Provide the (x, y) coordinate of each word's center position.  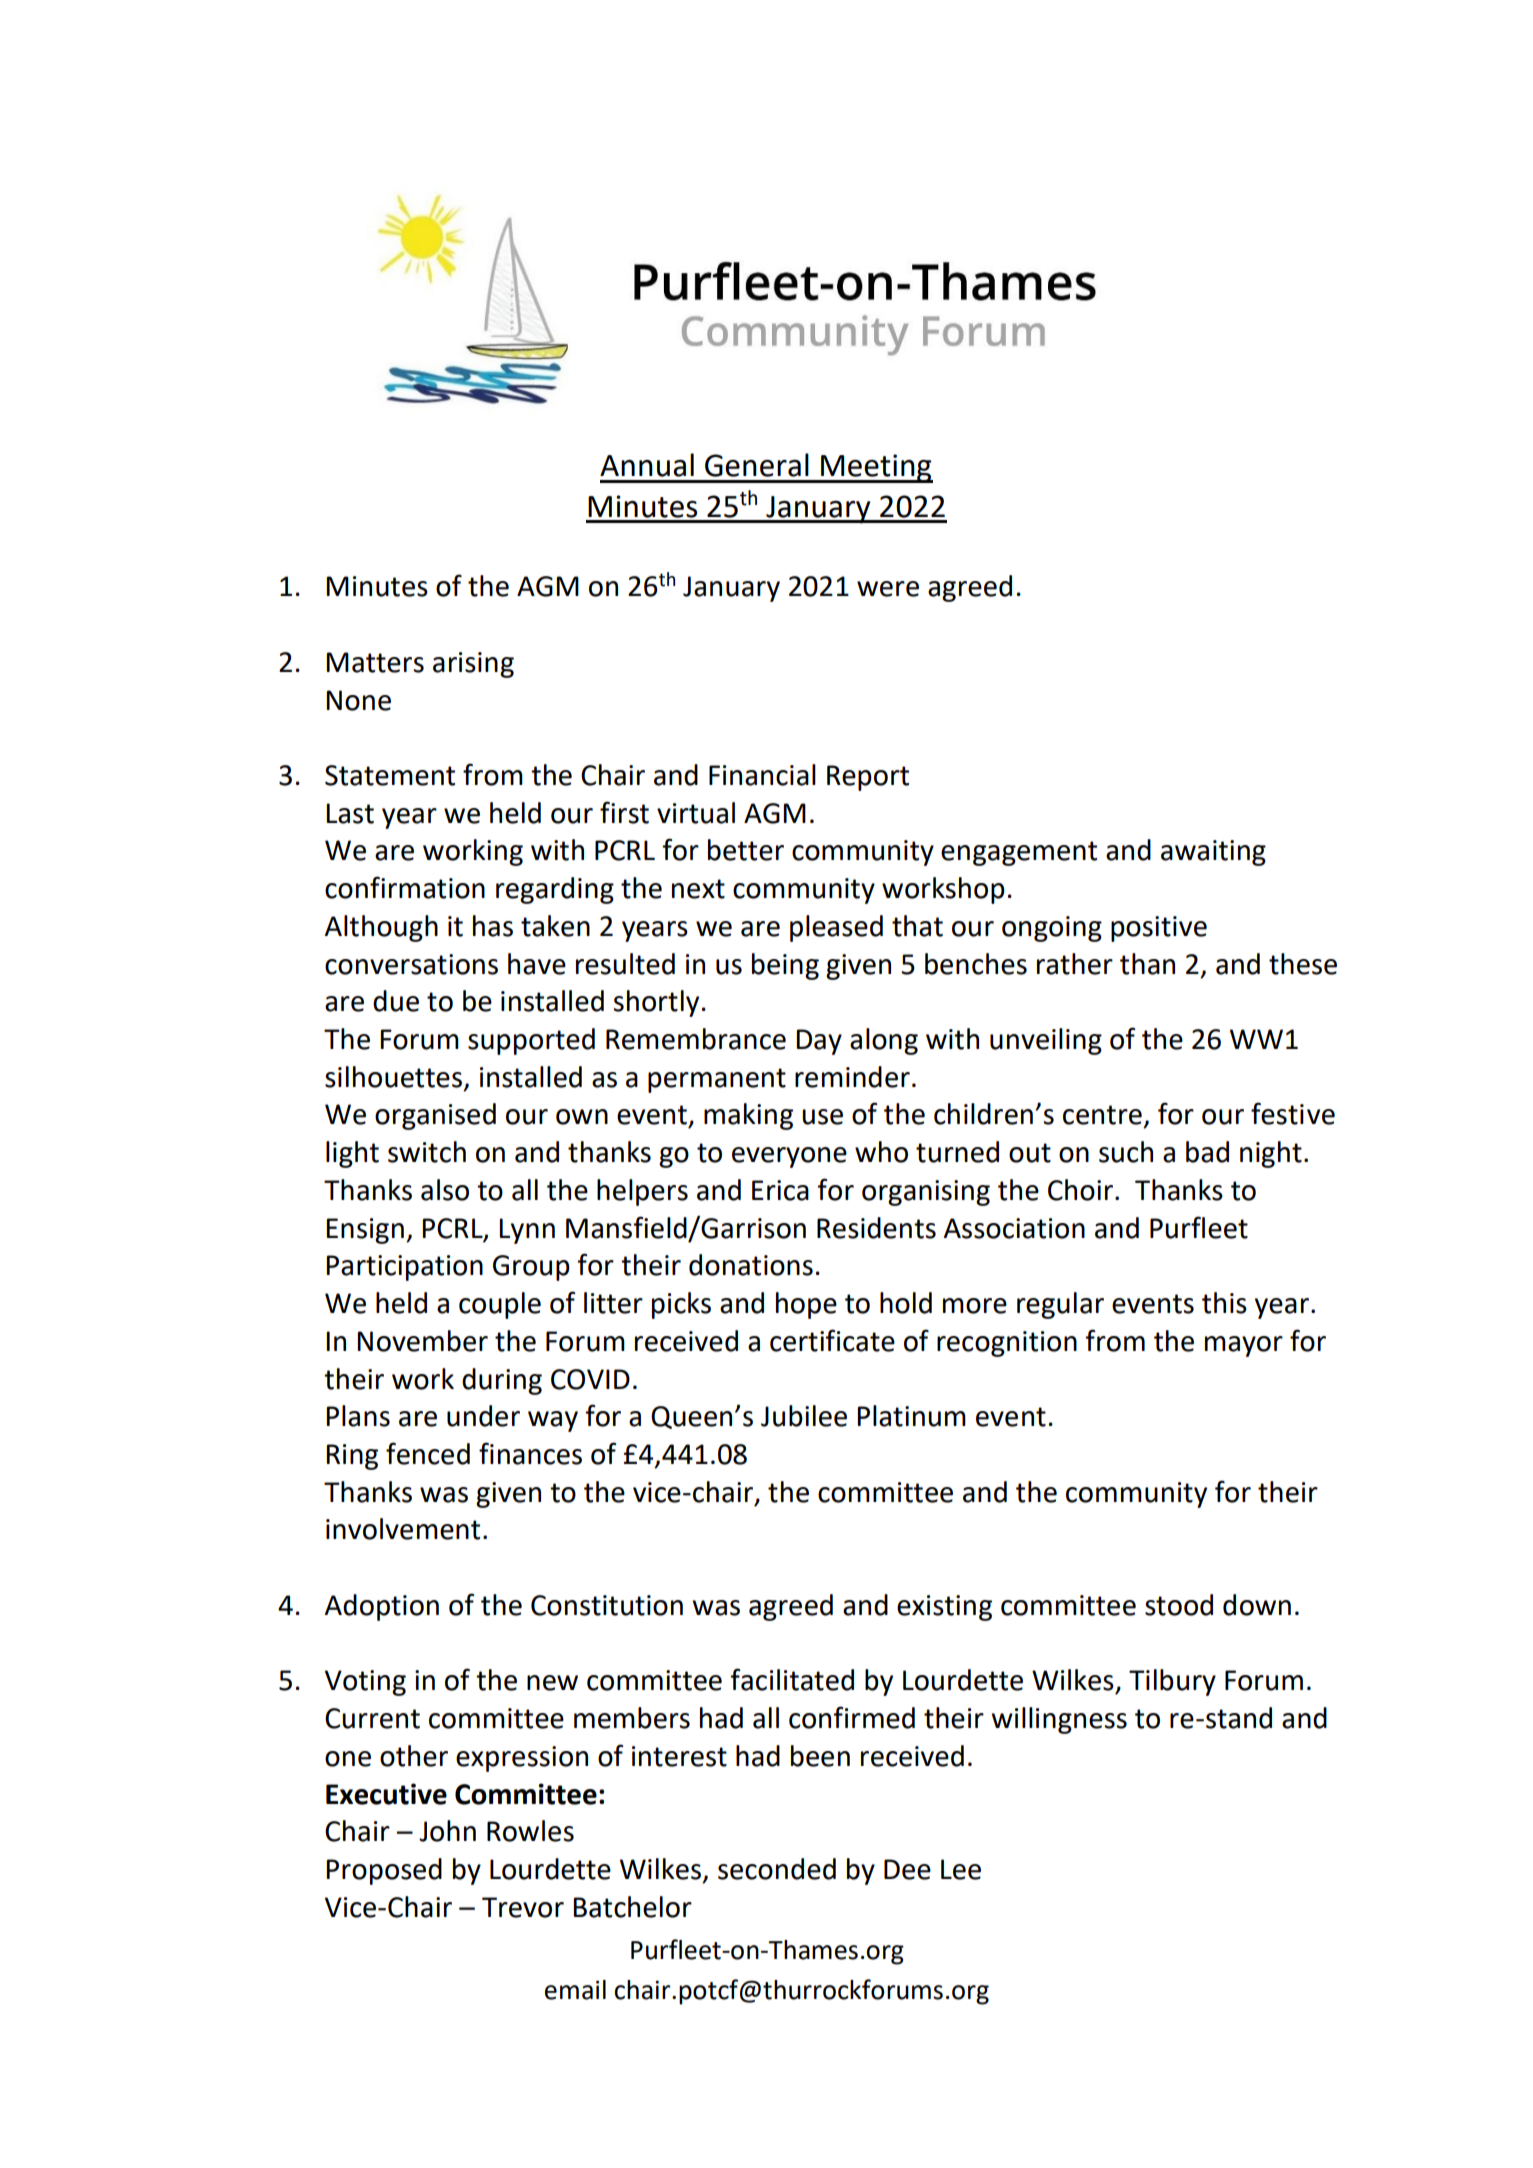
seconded (777, 1869)
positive (1159, 929)
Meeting (876, 468)
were (888, 589)
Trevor (523, 1907)
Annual (647, 465)
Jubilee (804, 1416)
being (785, 966)
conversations (411, 964)
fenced (428, 1453)
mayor (1244, 1346)
